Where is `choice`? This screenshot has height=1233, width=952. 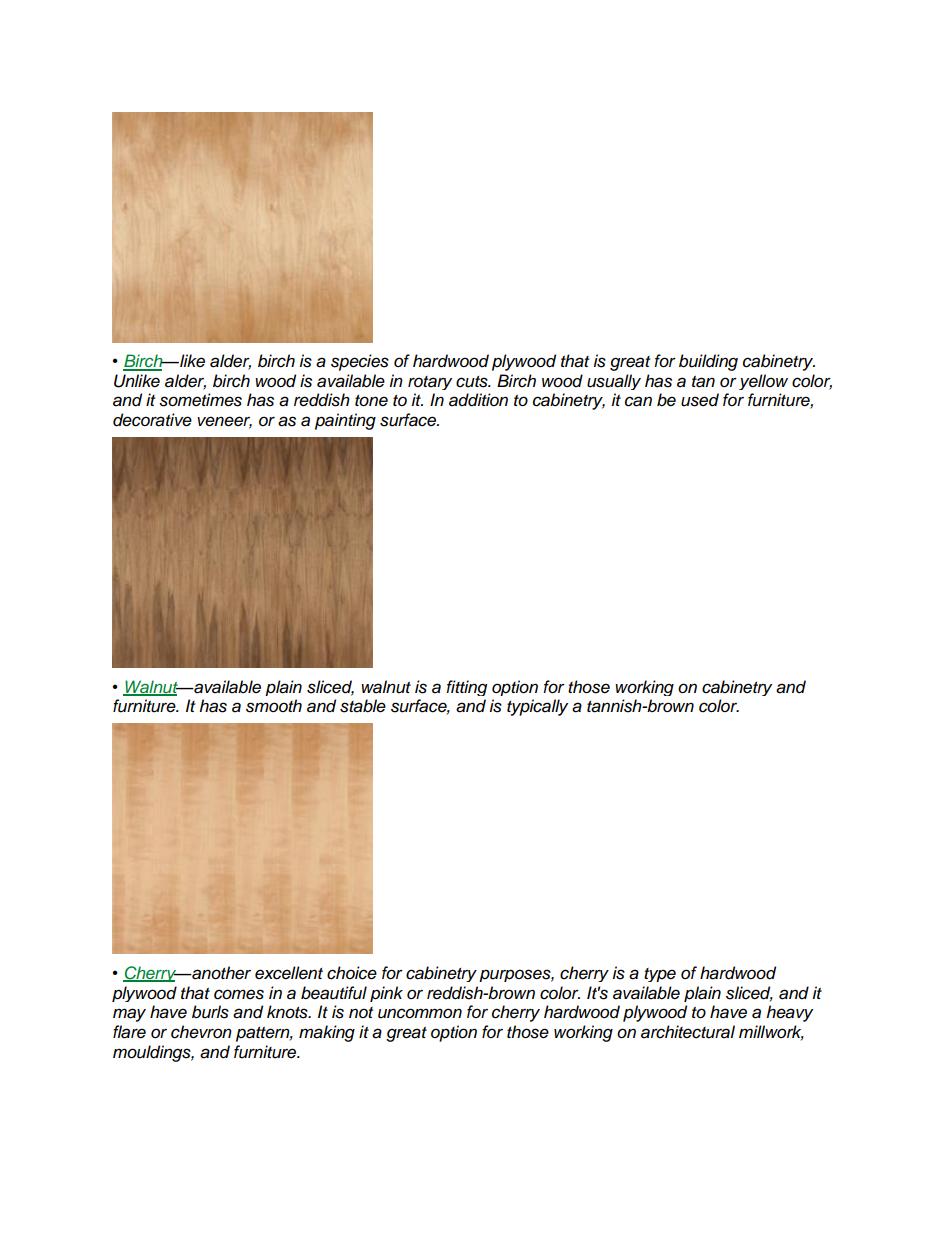 choice is located at coordinates (352, 973).
